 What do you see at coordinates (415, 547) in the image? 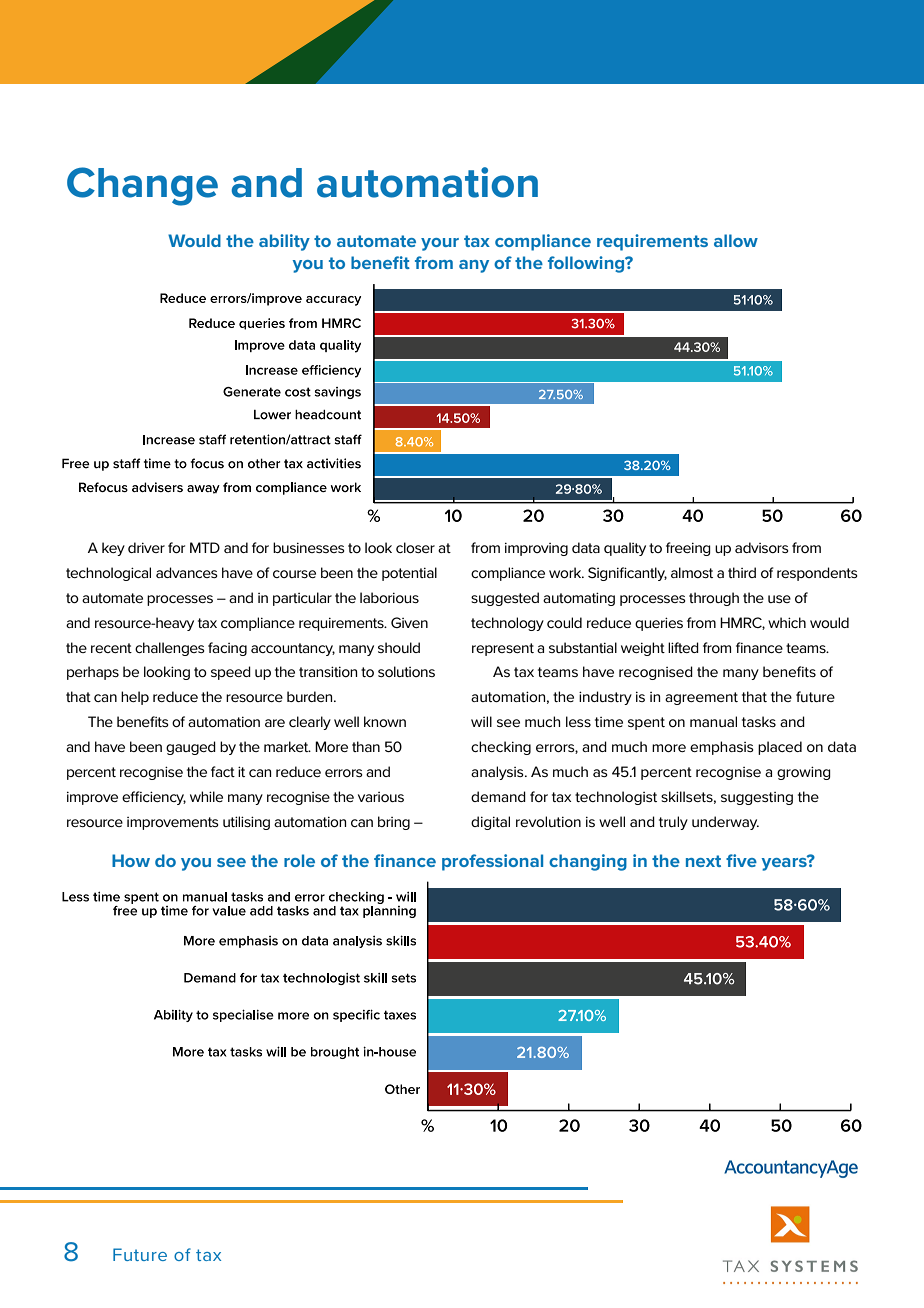
I see `closer` at bounding box center [415, 547].
